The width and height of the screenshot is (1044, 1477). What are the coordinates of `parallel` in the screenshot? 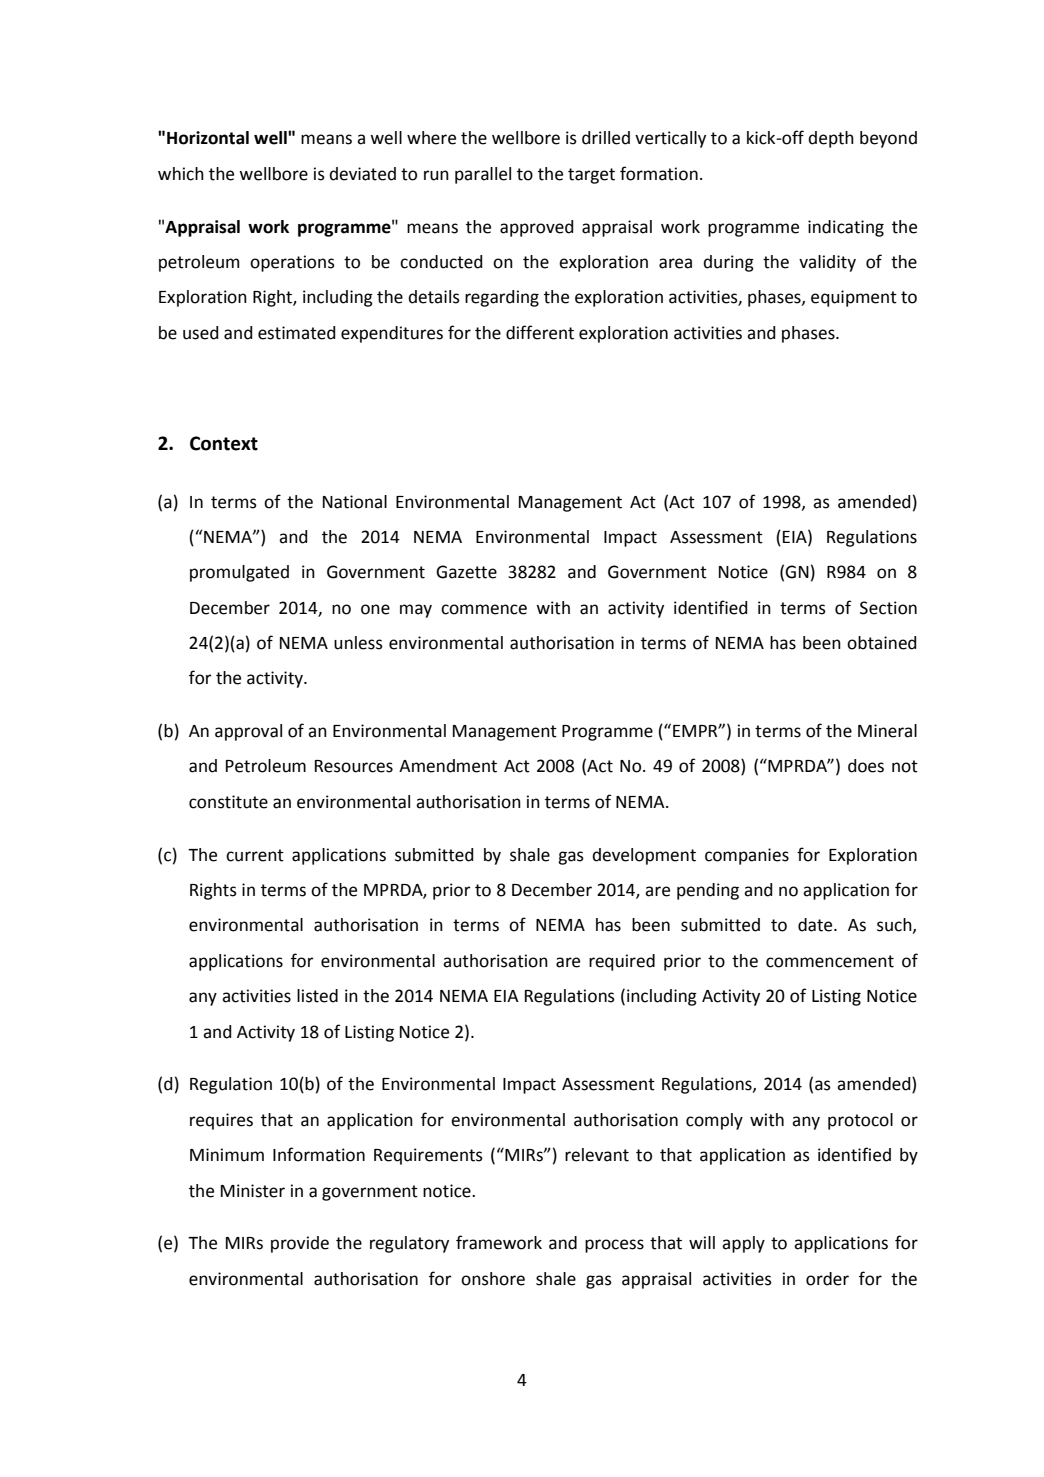 It's located at (483, 175).
